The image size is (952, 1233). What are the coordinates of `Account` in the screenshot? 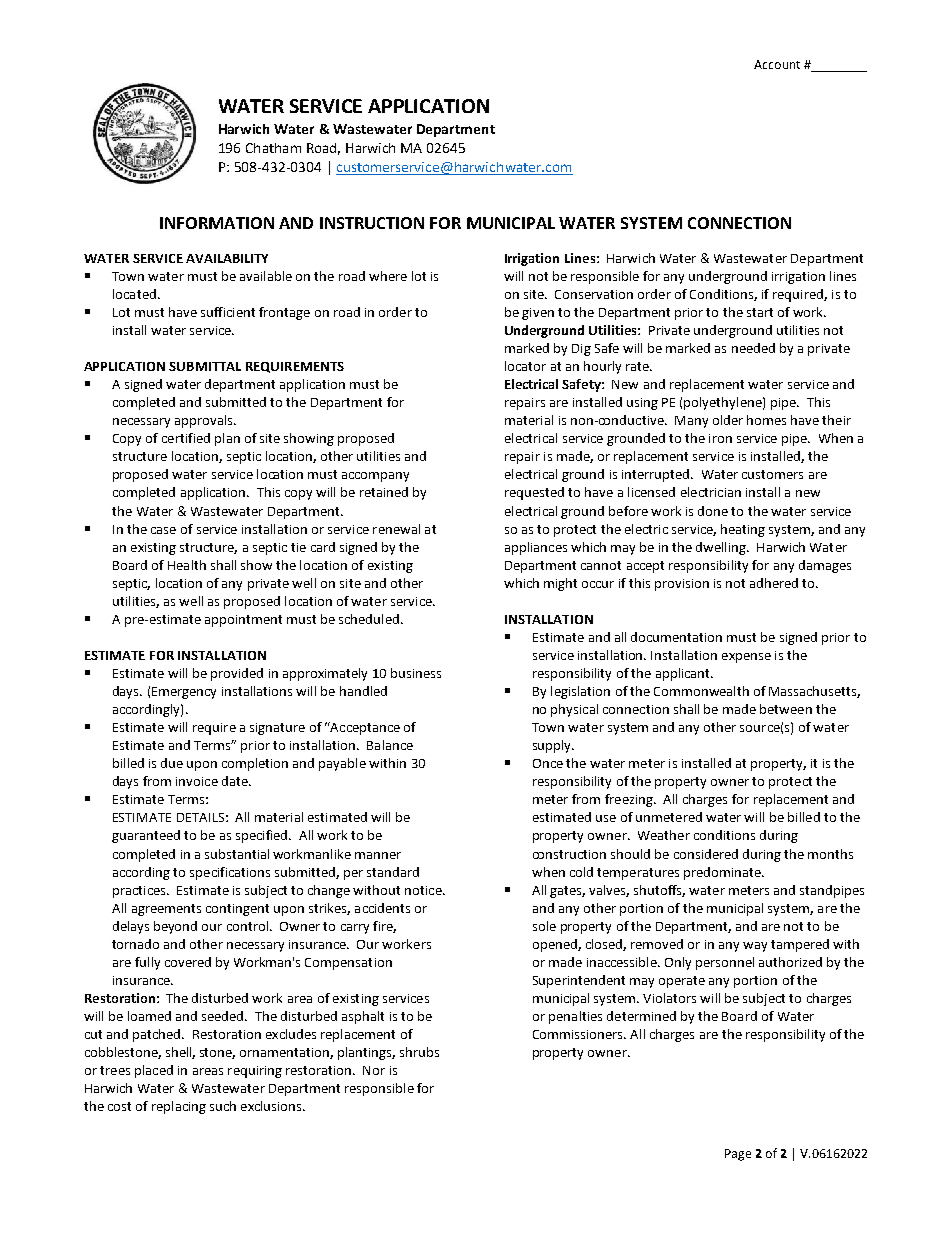 It's located at (777, 64).
